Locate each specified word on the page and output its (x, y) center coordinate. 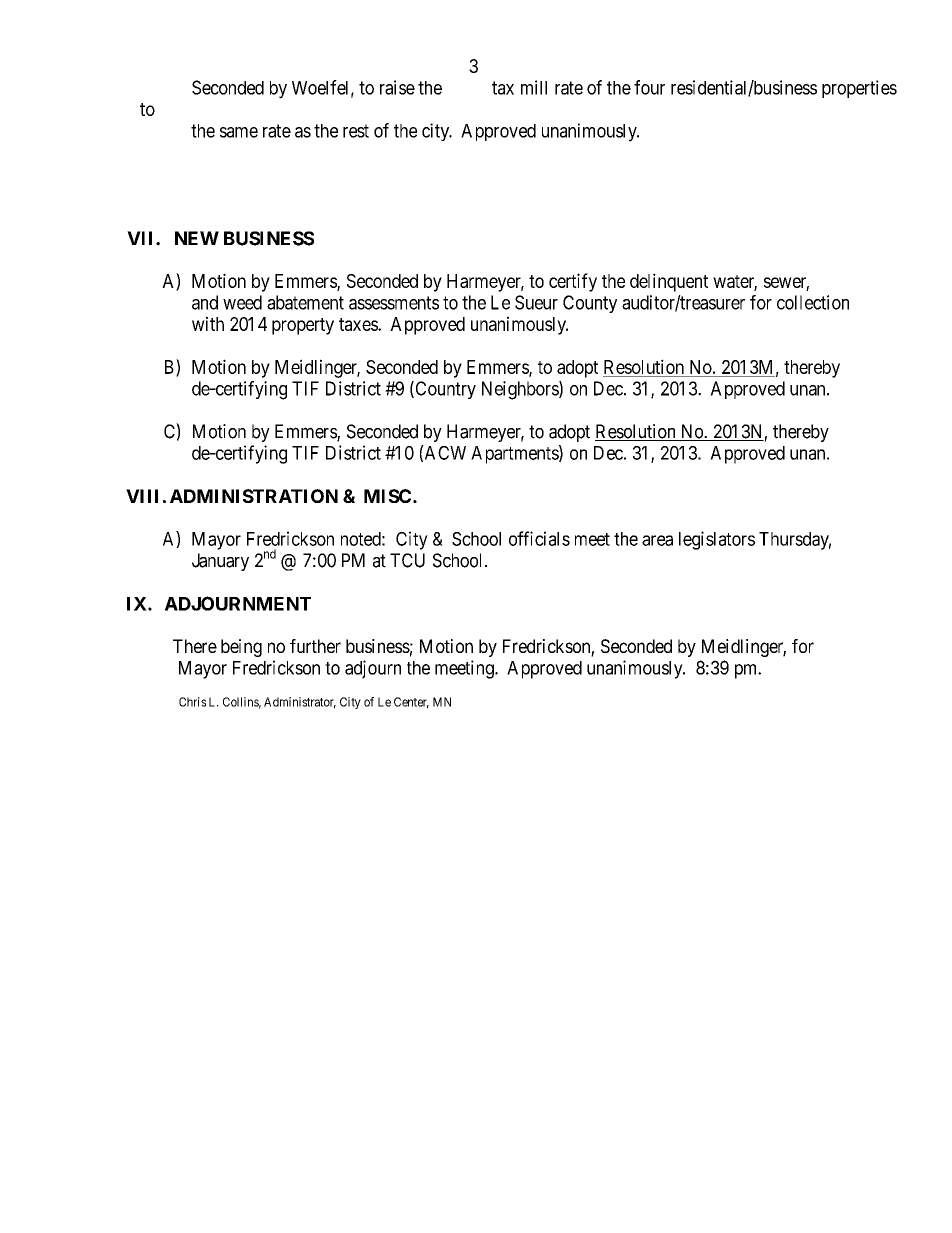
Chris (192, 702)
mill (534, 87)
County (590, 304)
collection (813, 302)
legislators (717, 540)
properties (859, 89)
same (239, 132)
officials (539, 538)
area (657, 540)
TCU (407, 560)
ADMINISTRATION (254, 496)
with (208, 323)
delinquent (669, 282)
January (220, 562)
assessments (394, 303)
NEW (197, 238)
